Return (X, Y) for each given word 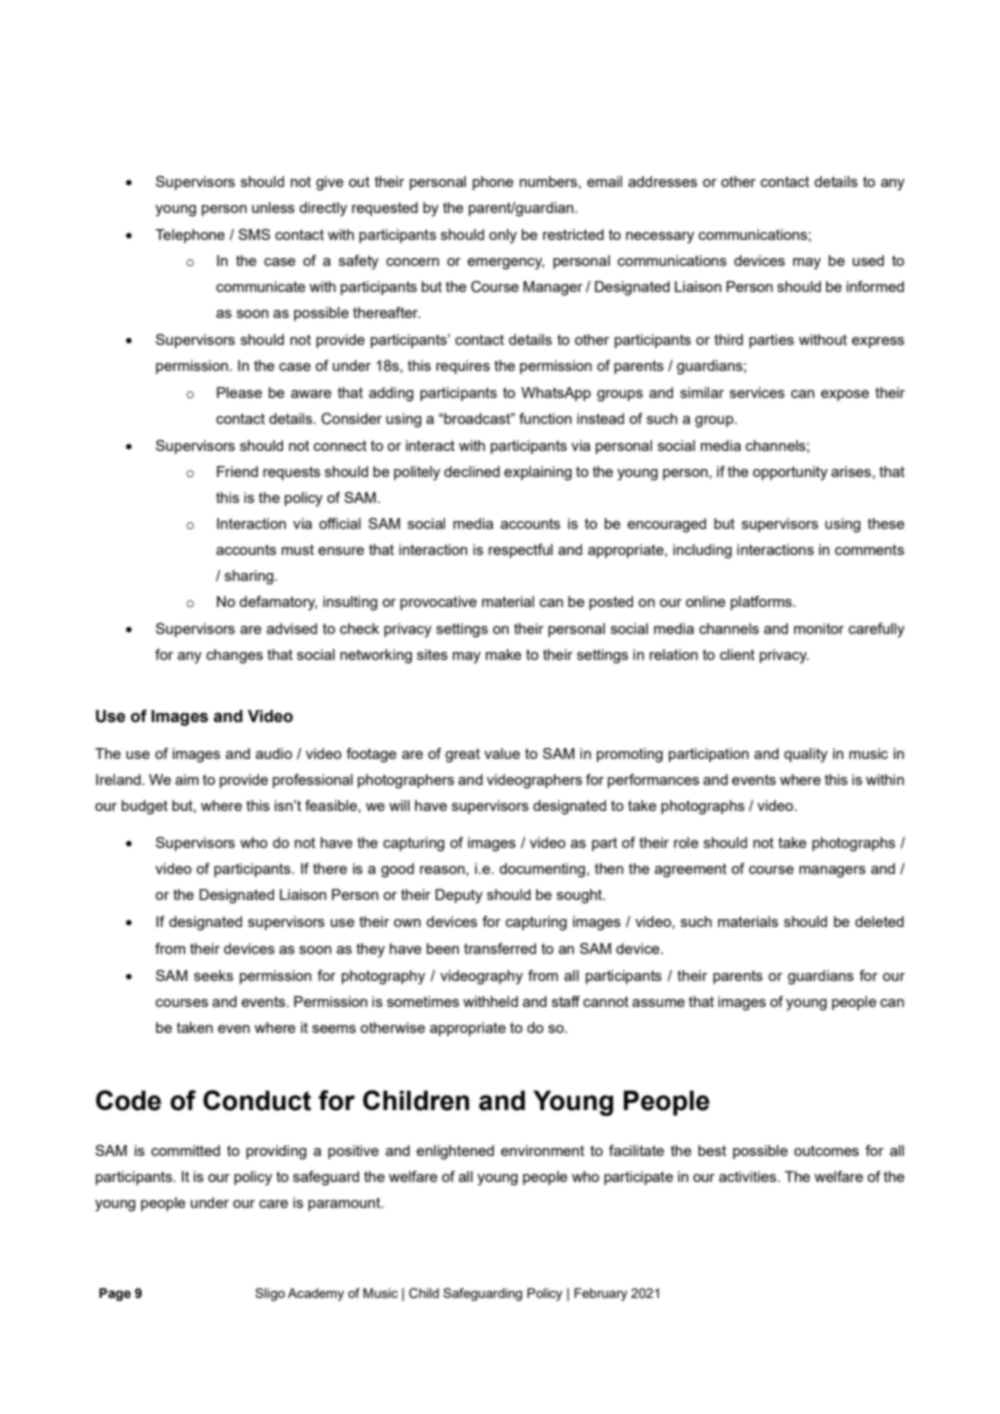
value (502, 753)
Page (115, 1294)
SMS (254, 234)
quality (806, 755)
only (503, 236)
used (868, 260)
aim (187, 779)
